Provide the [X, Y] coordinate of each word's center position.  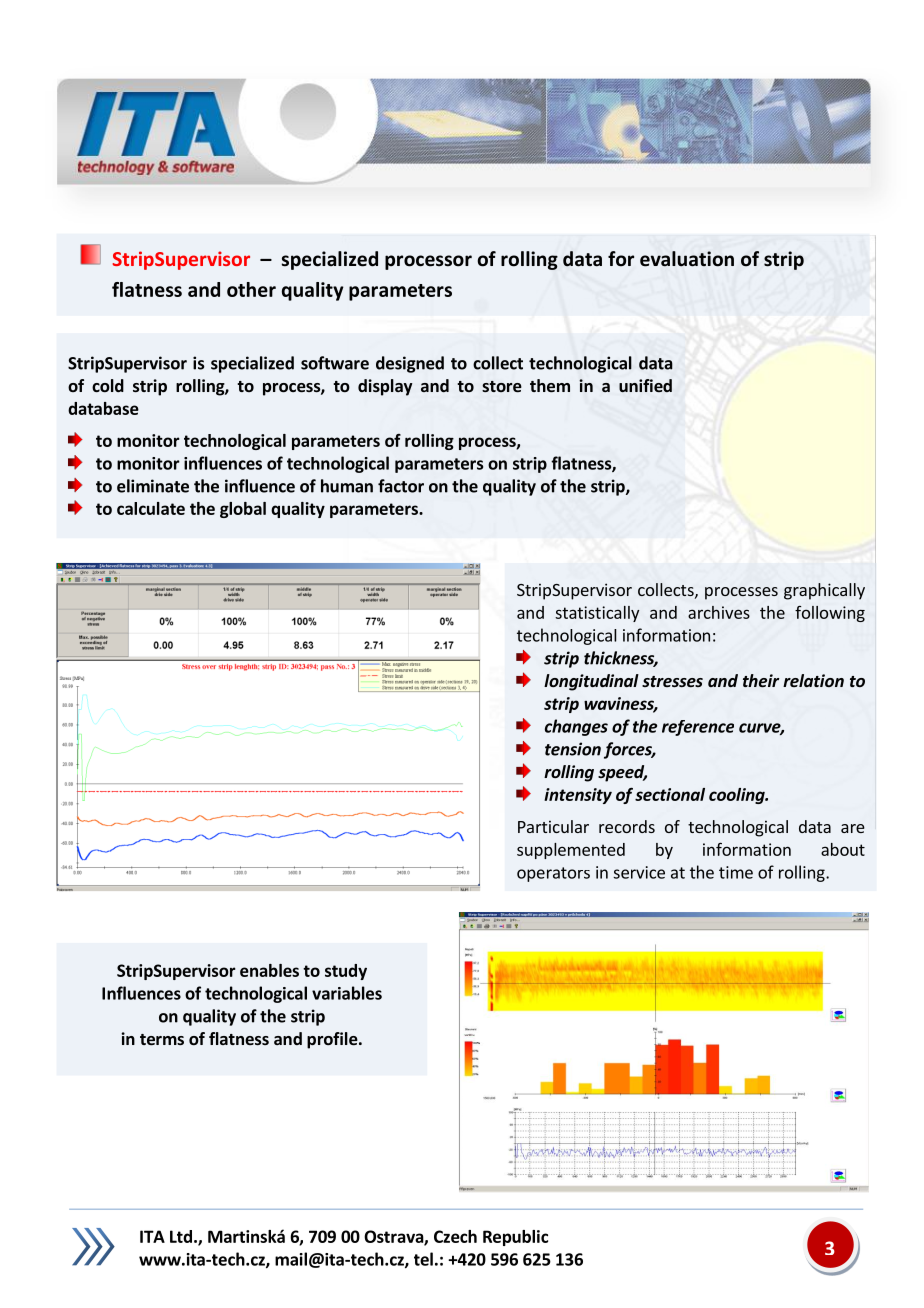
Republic [515, 1238]
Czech [455, 1236]
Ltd [181, 1236]
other [251, 289]
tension [573, 749]
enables [269, 970]
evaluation [687, 259]
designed [410, 364]
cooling [738, 796]
